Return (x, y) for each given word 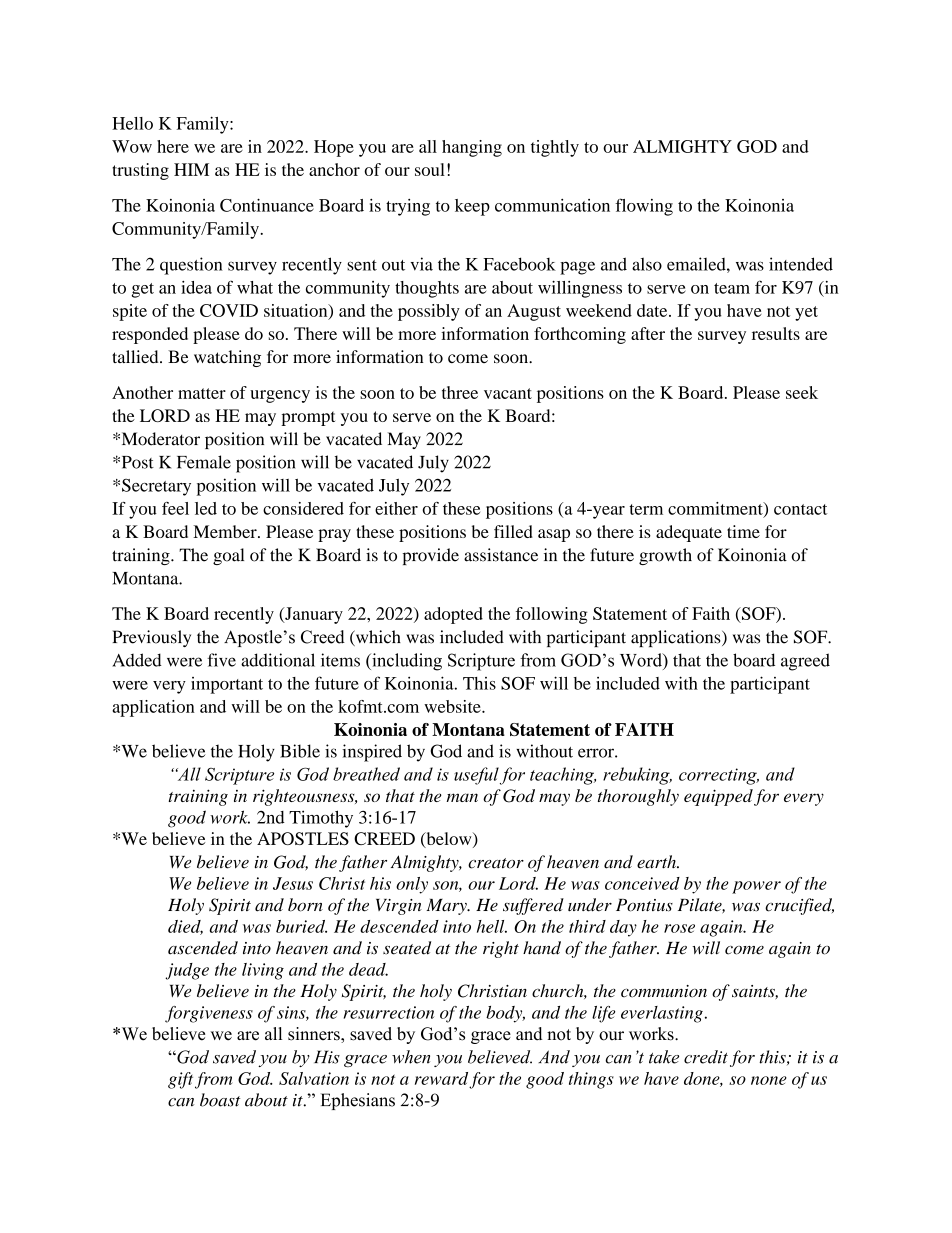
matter (202, 393)
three (460, 392)
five (221, 660)
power (756, 887)
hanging (472, 148)
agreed (805, 662)
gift (180, 1080)
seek (802, 392)
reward (441, 1078)
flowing (644, 207)
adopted (453, 615)
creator (496, 863)
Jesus (293, 883)
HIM (191, 169)
